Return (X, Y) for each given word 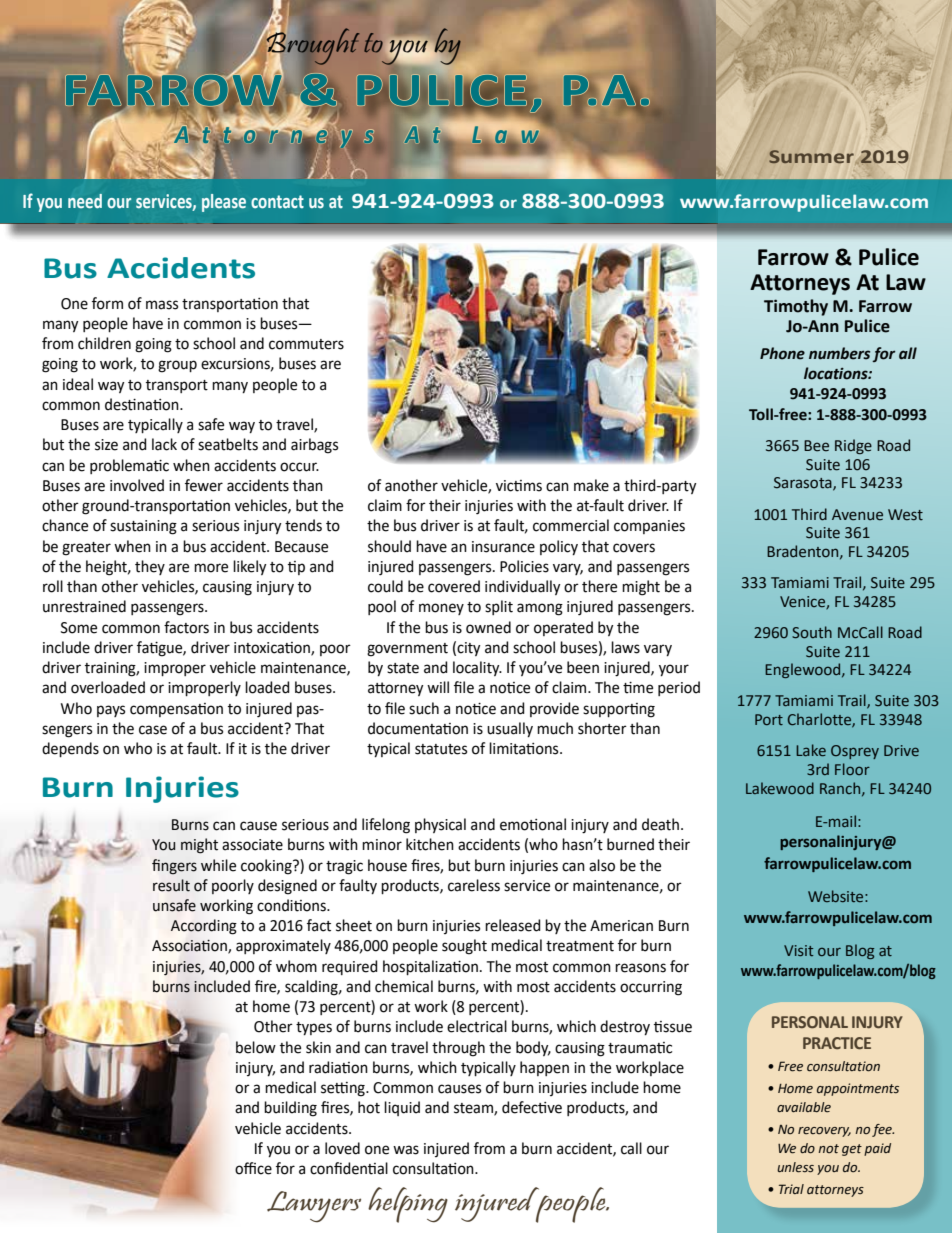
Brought (312, 46)
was (406, 1150)
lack (164, 444)
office (253, 1168)
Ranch (841, 789)
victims (519, 486)
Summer (811, 156)
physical (440, 825)
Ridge (853, 446)
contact (277, 202)
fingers (174, 867)
